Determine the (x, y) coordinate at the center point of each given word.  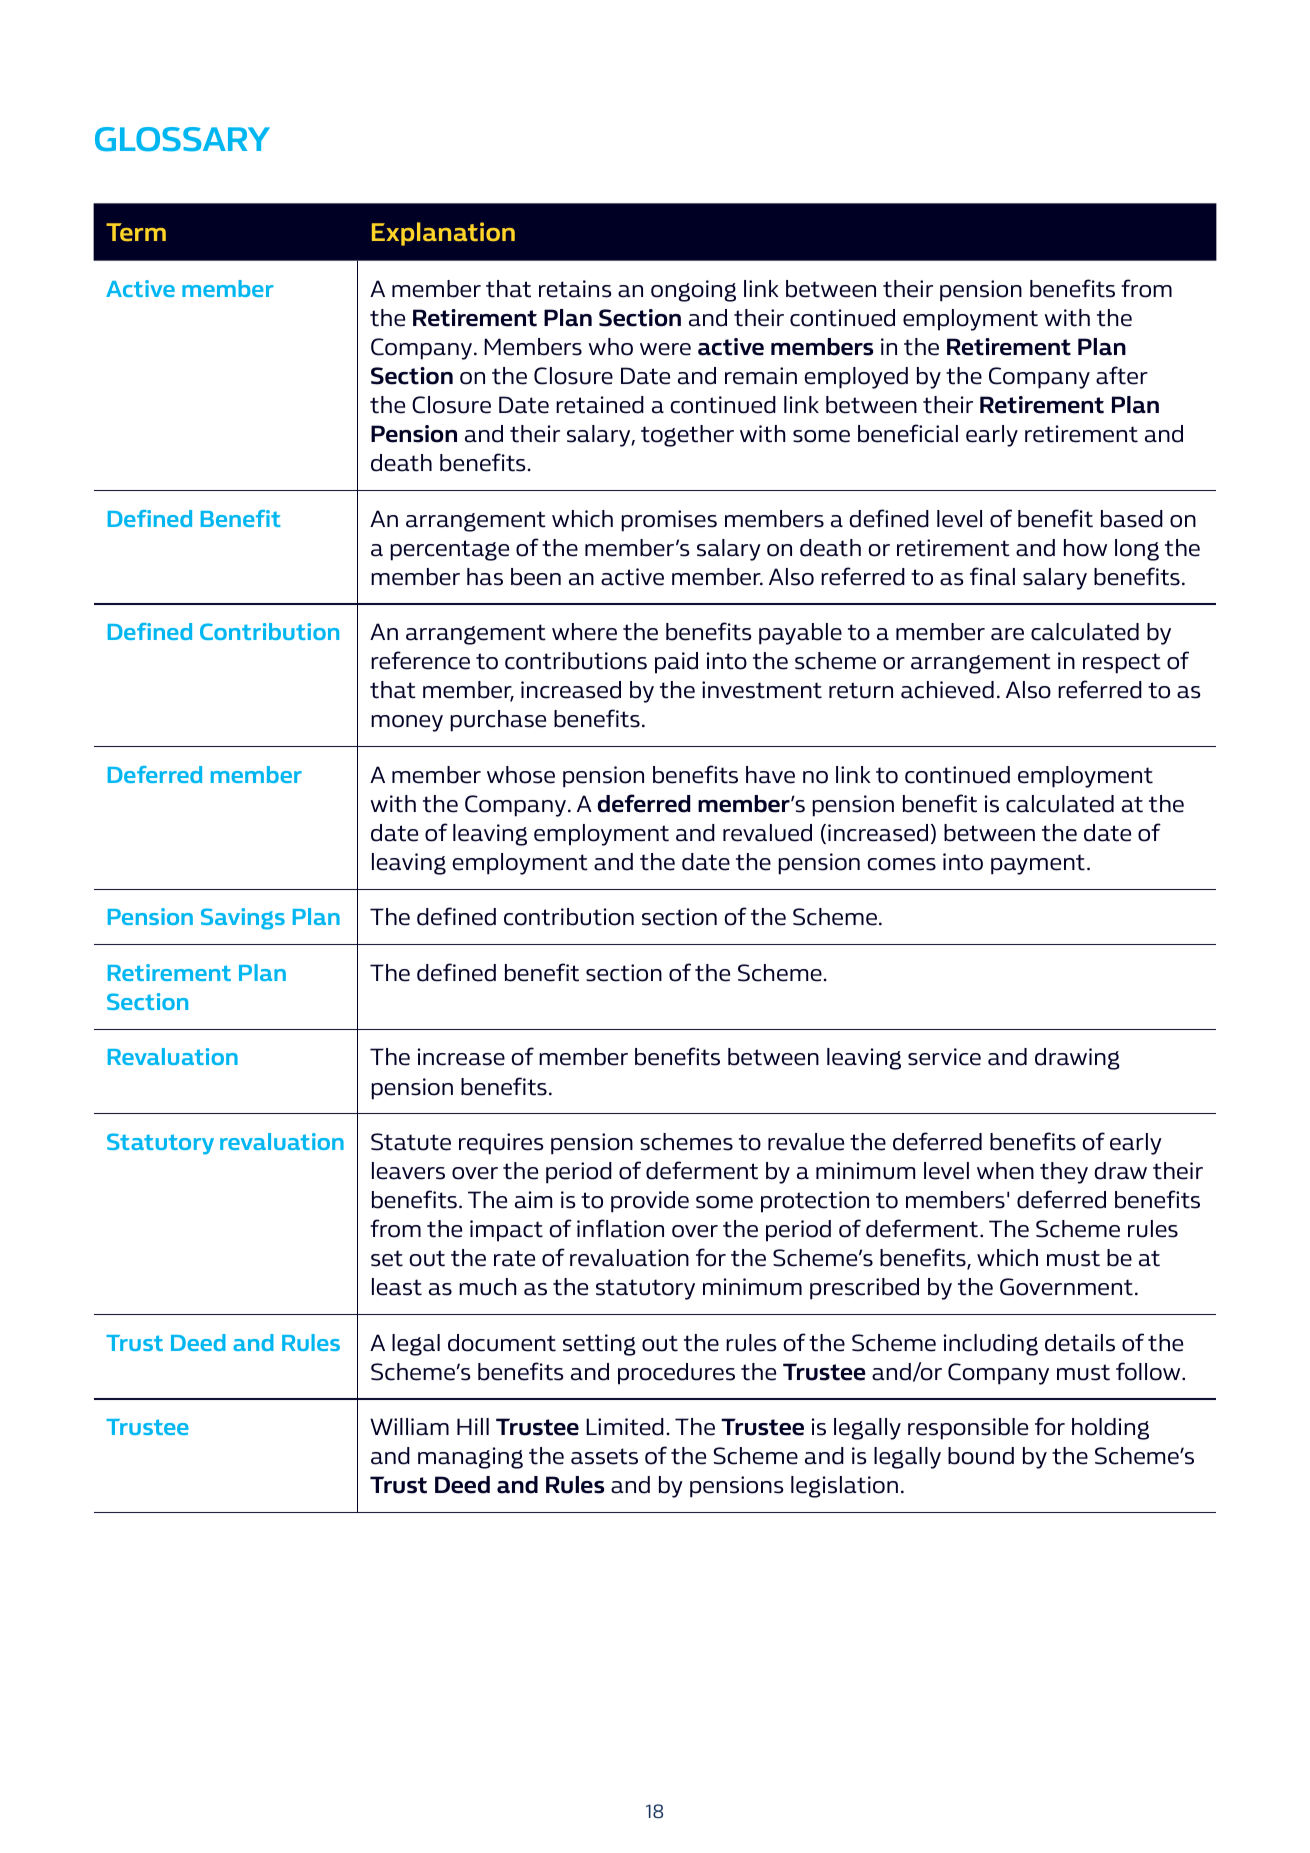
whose (521, 775)
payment (1038, 864)
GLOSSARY (182, 139)
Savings (243, 919)
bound (981, 1456)
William (409, 1427)
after (1122, 375)
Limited (625, 1427)
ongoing (693, 291)
